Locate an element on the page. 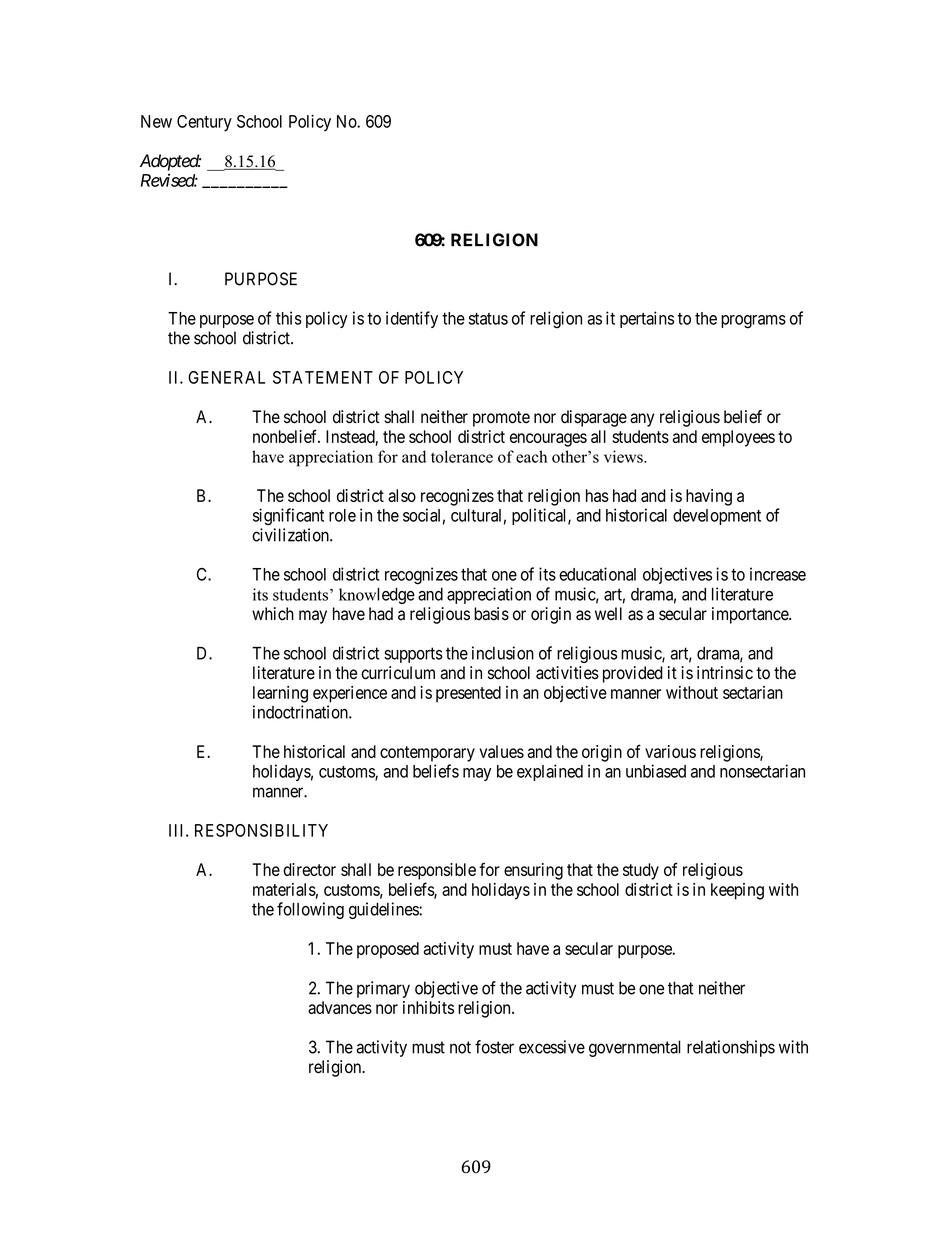 The height and width of the image is (1233, 952). tolerance is located at coordinates (462, 456).
